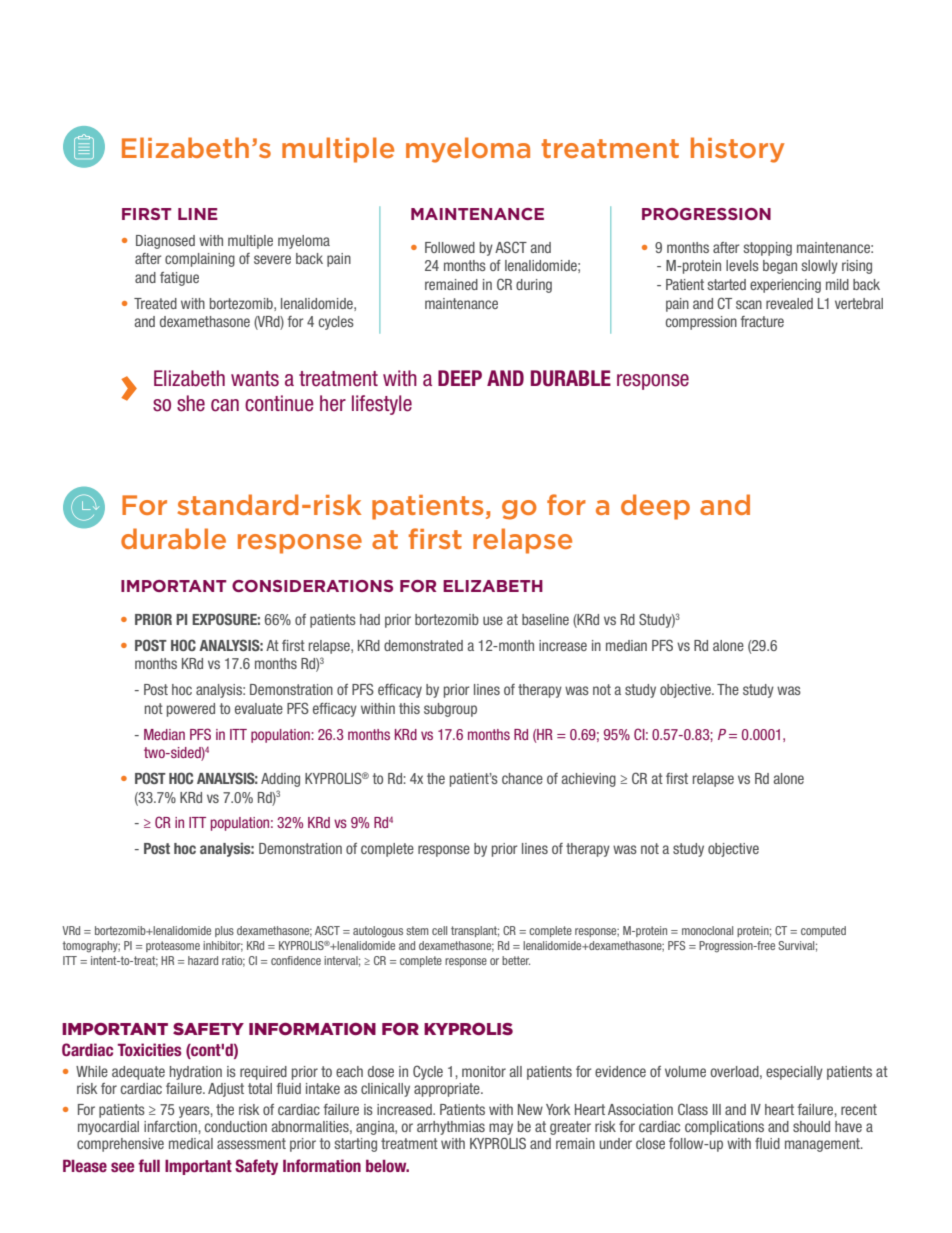 Image resolution: width=952 pixels, height=1233 pixels. Describe the element at coordinates (534, 286) in the screenshot. I see `during` at that location.
